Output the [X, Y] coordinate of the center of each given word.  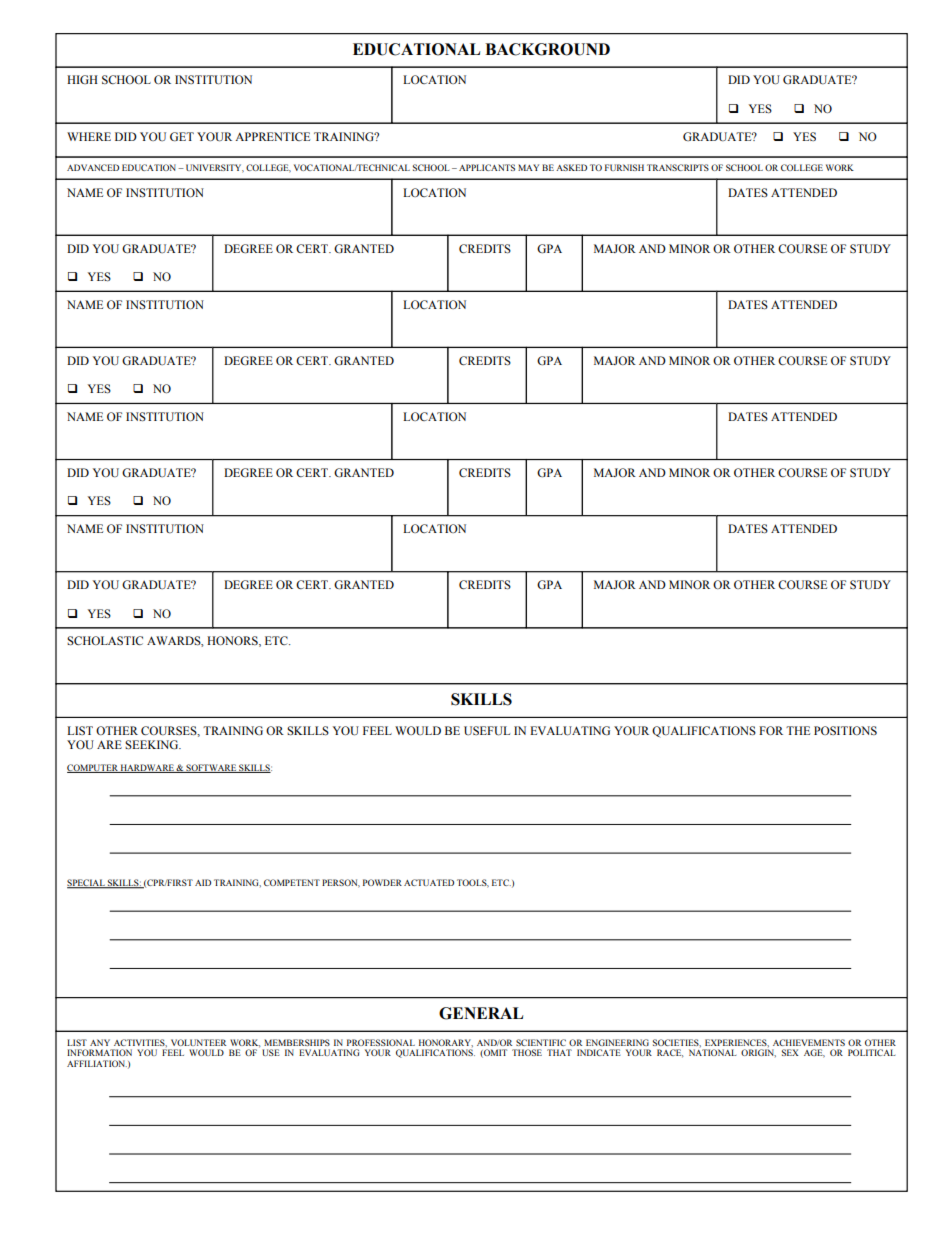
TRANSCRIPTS [678, 167]
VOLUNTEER [198, 1042]
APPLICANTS [487, 167]
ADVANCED [93, 167]
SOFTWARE [211, 768]
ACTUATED [429, 882]
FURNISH [624, 167]
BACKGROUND [547, 49]
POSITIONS [845, 730]
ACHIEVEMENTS [809, 1042]
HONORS [233, 641]
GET [182, 136]
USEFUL [487, 731]
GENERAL [481, 1013]
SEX [790, 1052]
